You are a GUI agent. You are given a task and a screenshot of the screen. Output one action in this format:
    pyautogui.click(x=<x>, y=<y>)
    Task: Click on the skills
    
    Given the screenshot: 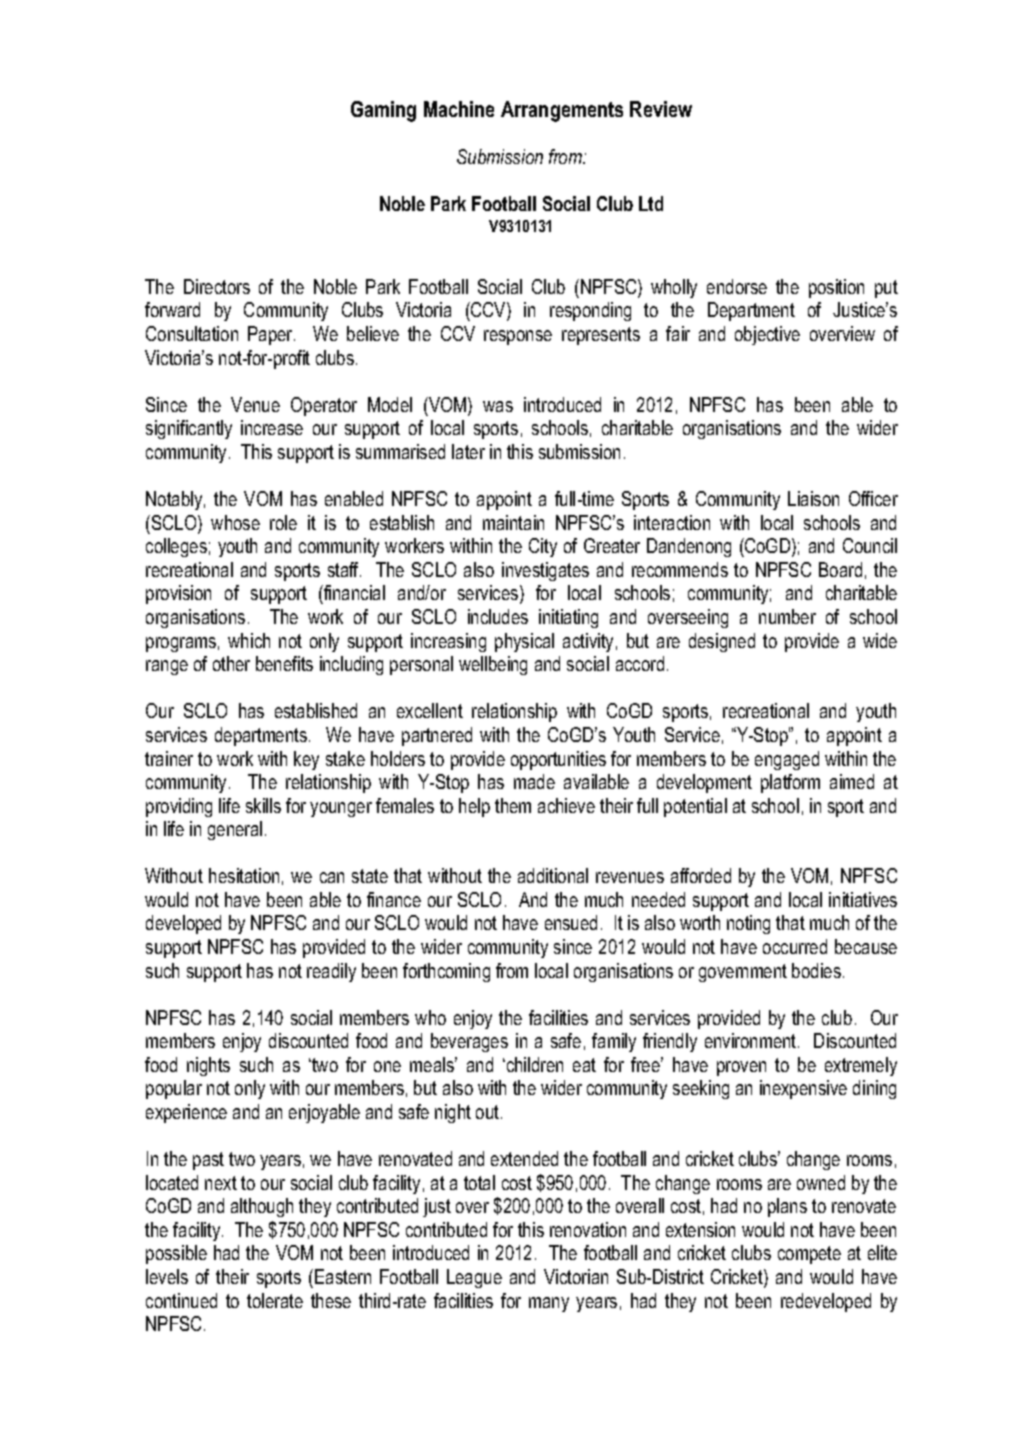 What is the action you would take?
    pyautogui.click(x=263, y=805)
